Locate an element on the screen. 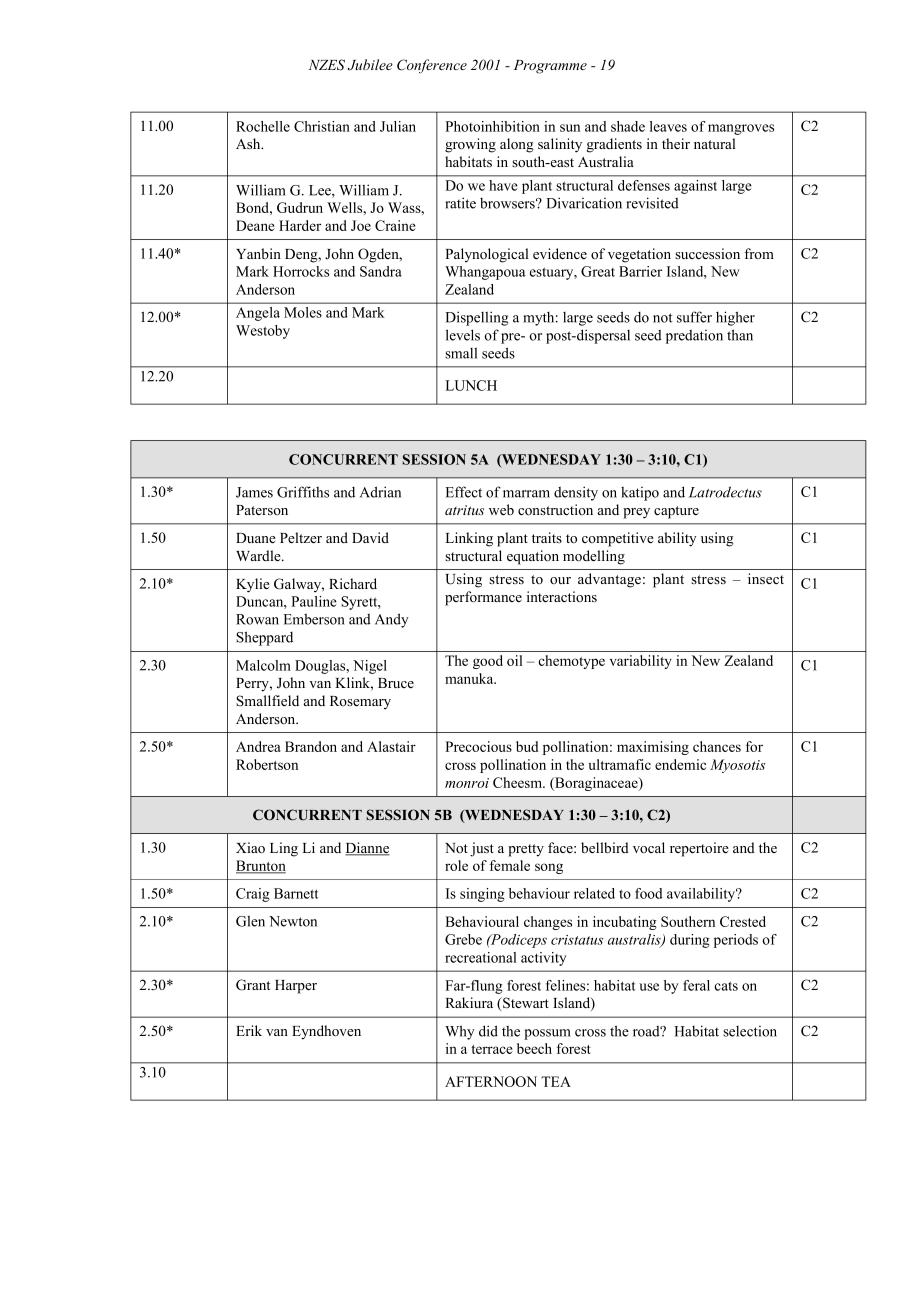 The height and width of the screenshot is (1308, 924). predation is located at coordinates (694, 337).
